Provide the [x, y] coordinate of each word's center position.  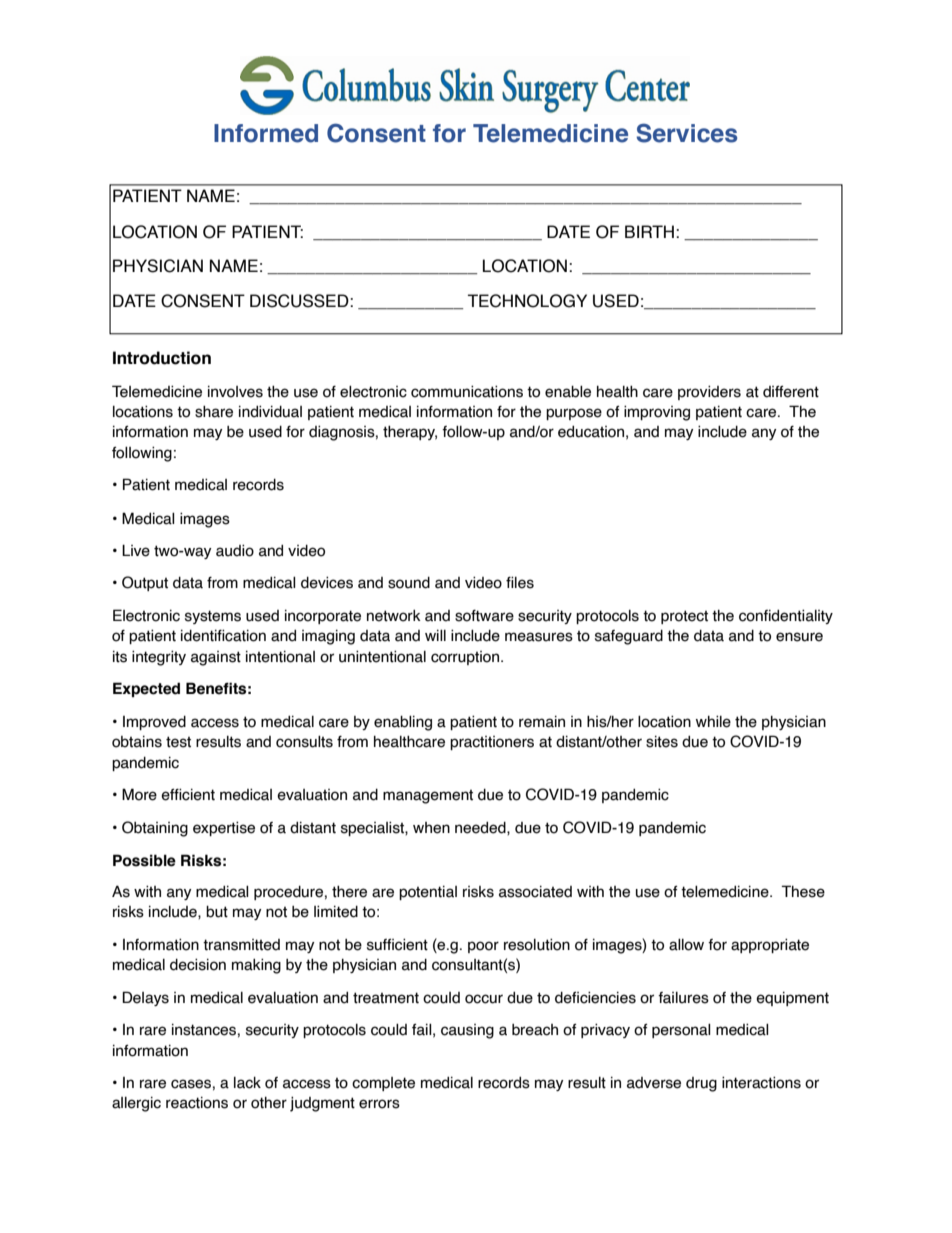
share [214, 412]
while [713, 721]
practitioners [492, 743]
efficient [188, 795]
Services [686, 133]
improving [657, 413]
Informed [266, 133]
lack [247, 1083]
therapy [410, 433]
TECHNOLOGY [527, 301]
